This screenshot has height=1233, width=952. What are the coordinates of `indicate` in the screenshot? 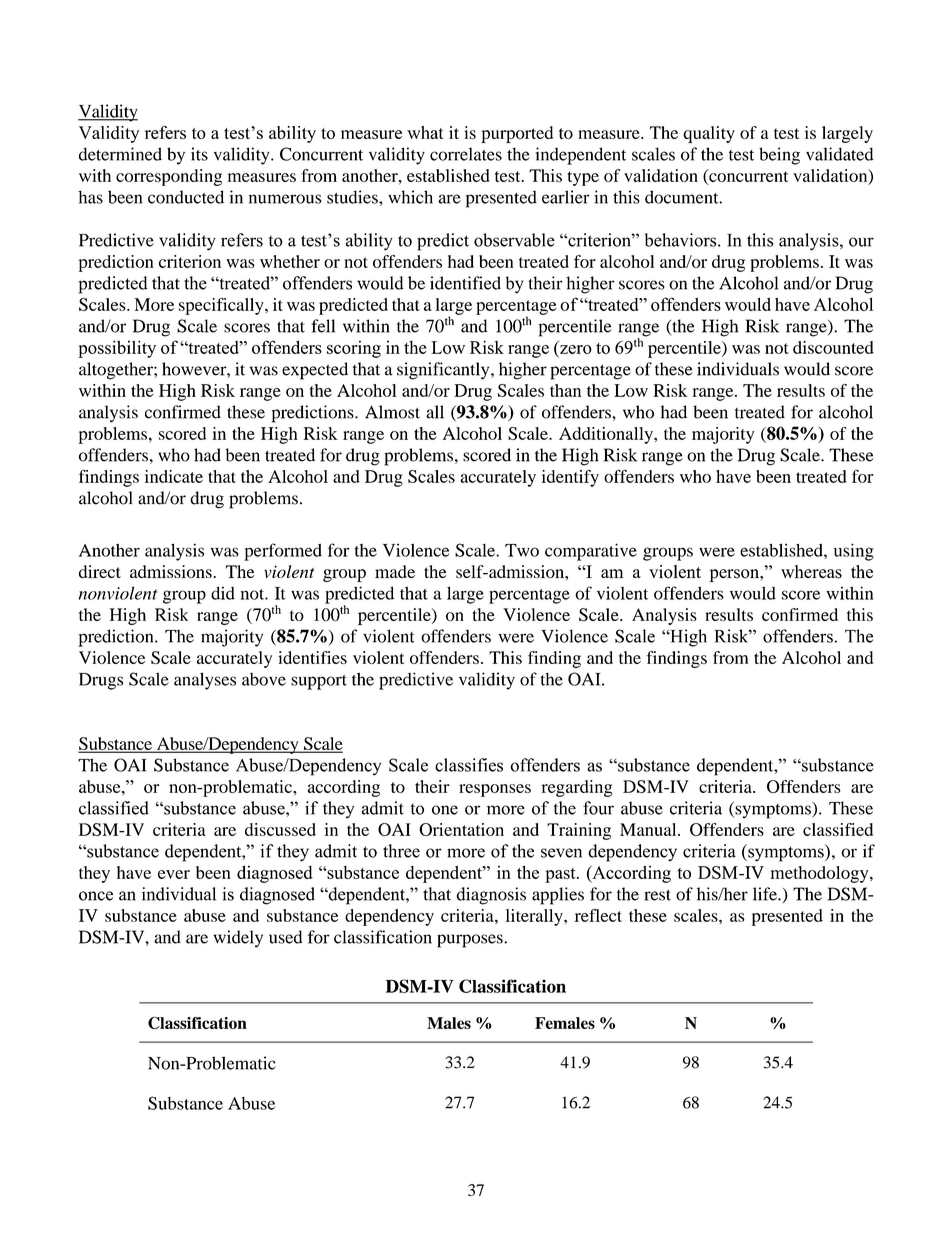 It's located at (174, 476).
